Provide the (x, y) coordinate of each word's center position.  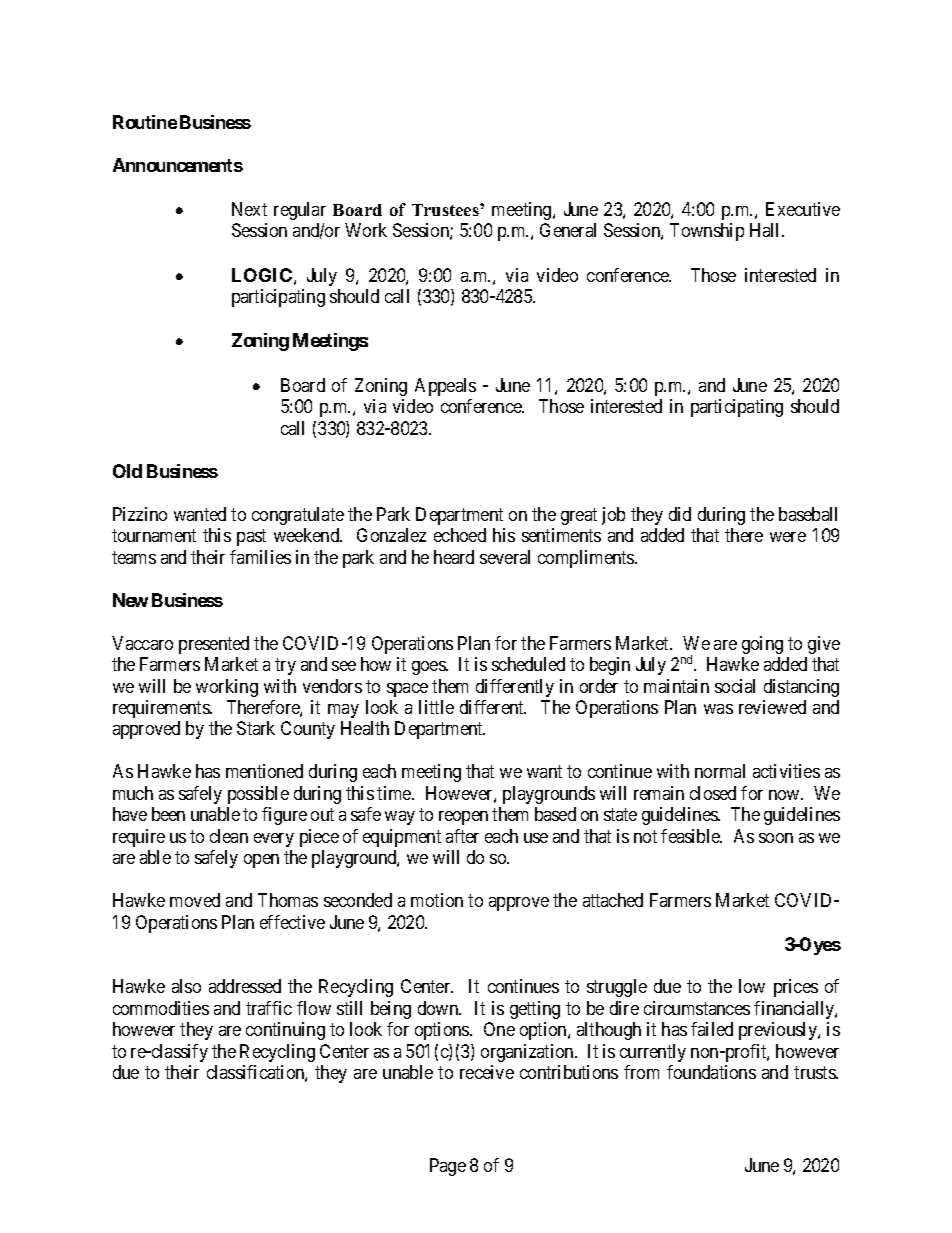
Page (448, 1167)
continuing (285, 1031)
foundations (711, 1072)
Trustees (446, 210)
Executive (803, 209)
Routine (145, 122)
